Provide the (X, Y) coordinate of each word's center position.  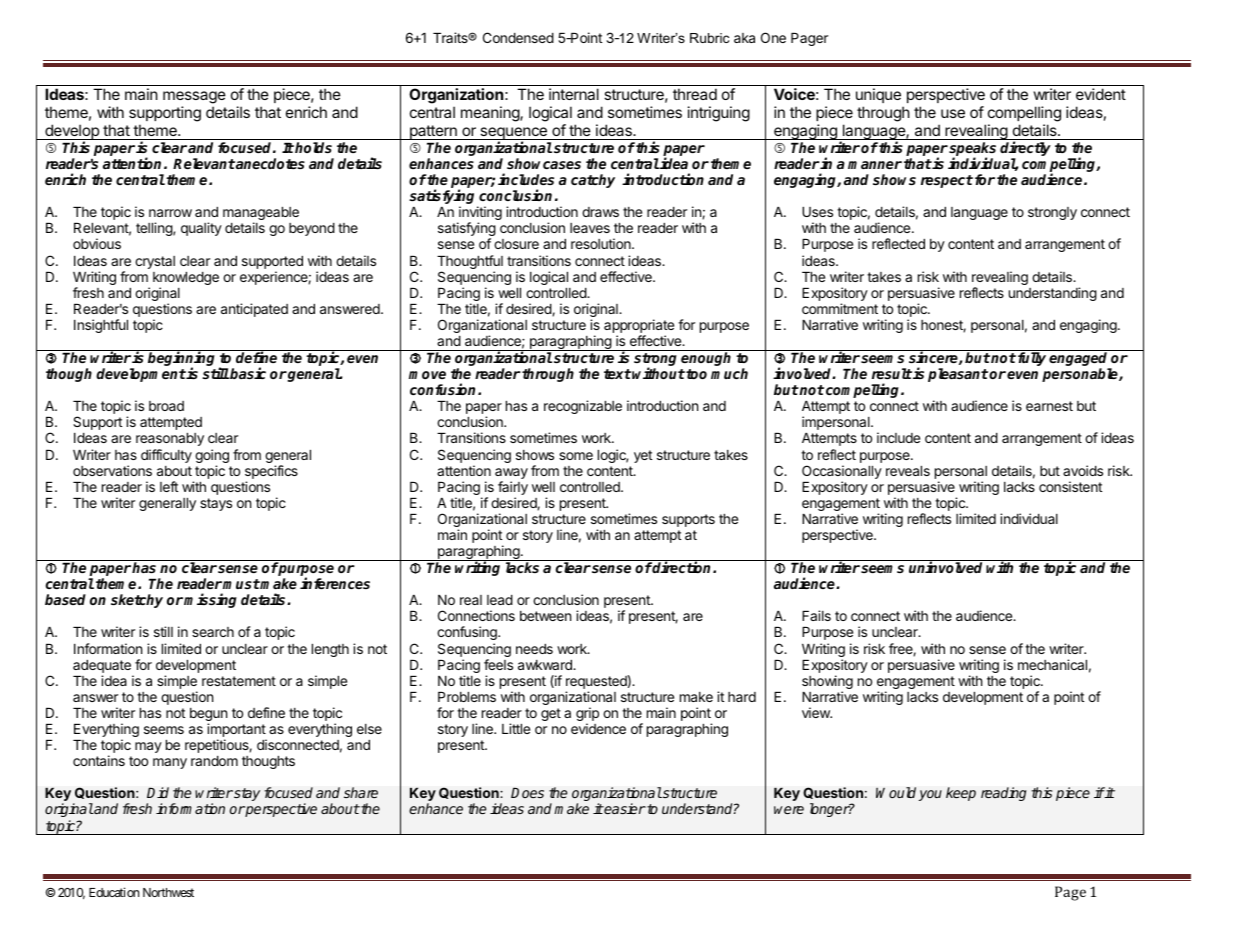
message (194, 97)
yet (643, 456)
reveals (908, 471)
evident (1101, 94)
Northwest (168, 892)
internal (574, 94)
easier (624, 808)
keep (961, 794)
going (212, 457)
